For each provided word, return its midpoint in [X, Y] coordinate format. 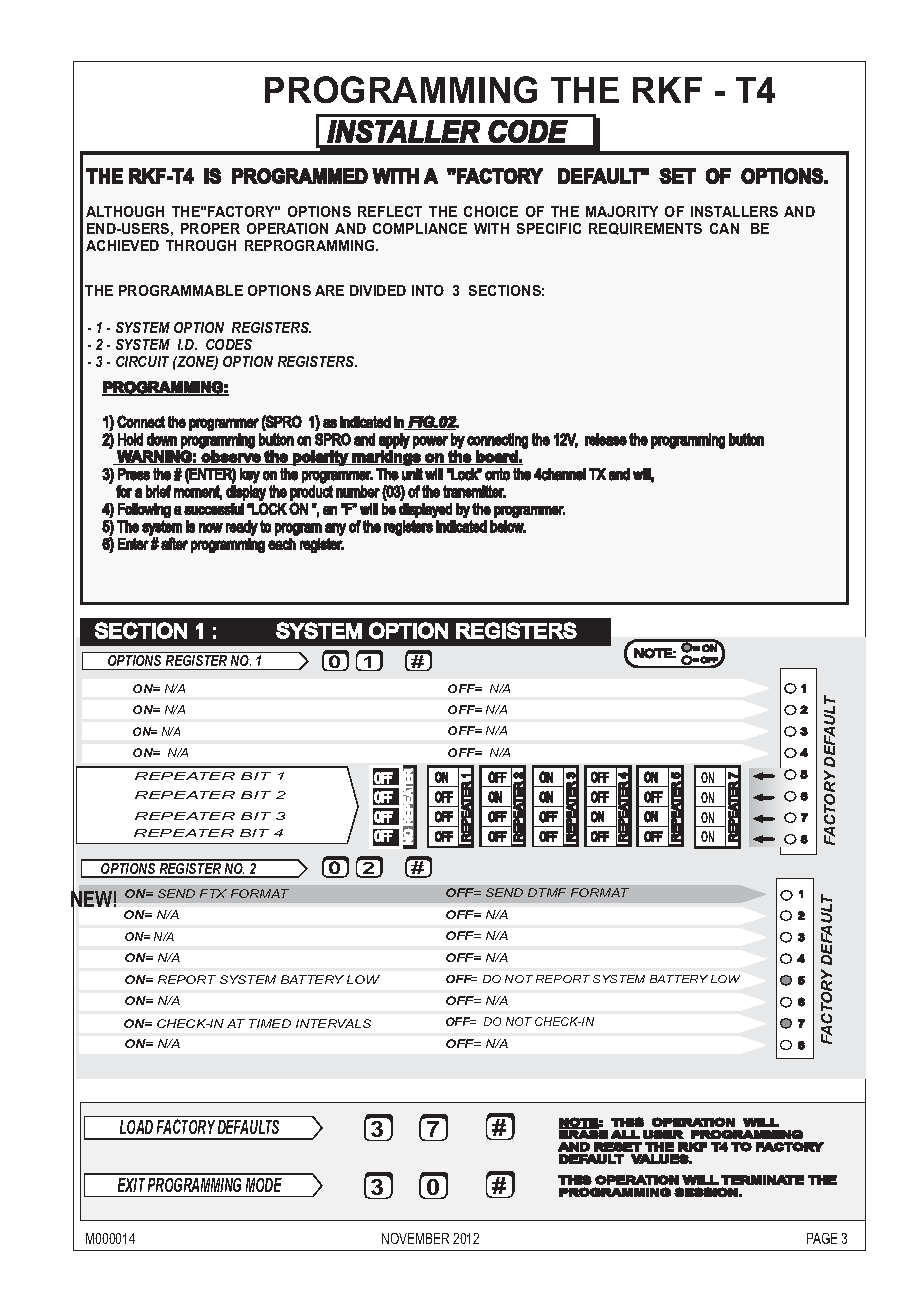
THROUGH [201, 245]
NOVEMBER [415, 1238]
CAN [724, 228]
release [606, 439]
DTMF [547, 892]
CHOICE [491, 211]
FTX [213, 893]
